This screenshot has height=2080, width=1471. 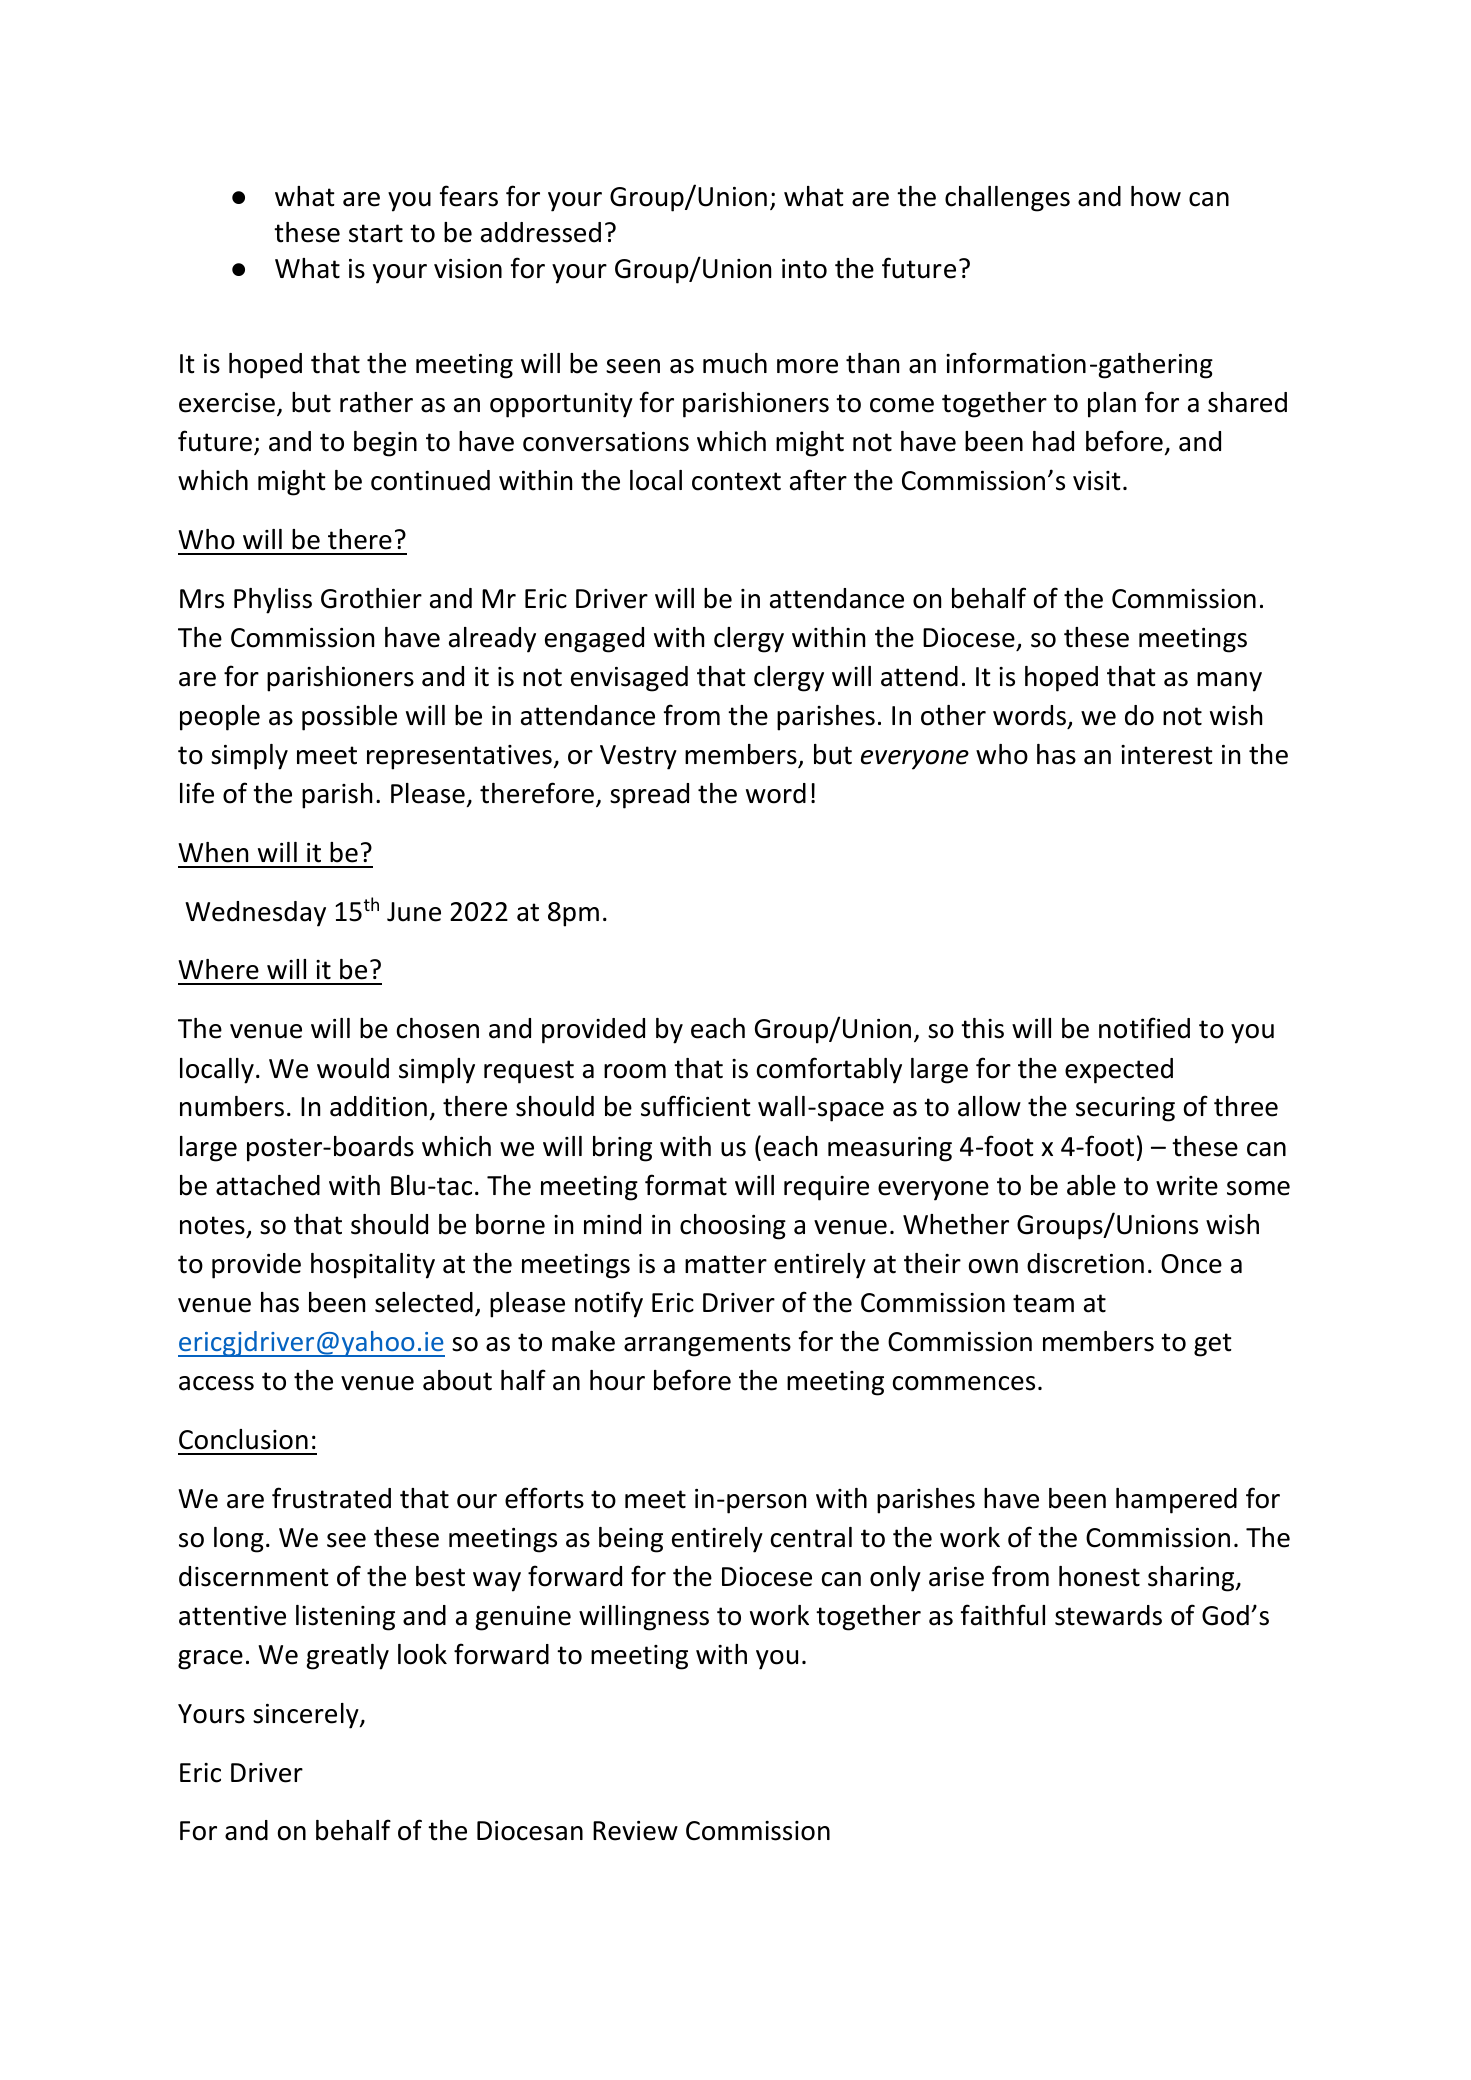 I want to click on room, so click(x=635, y=1071).
